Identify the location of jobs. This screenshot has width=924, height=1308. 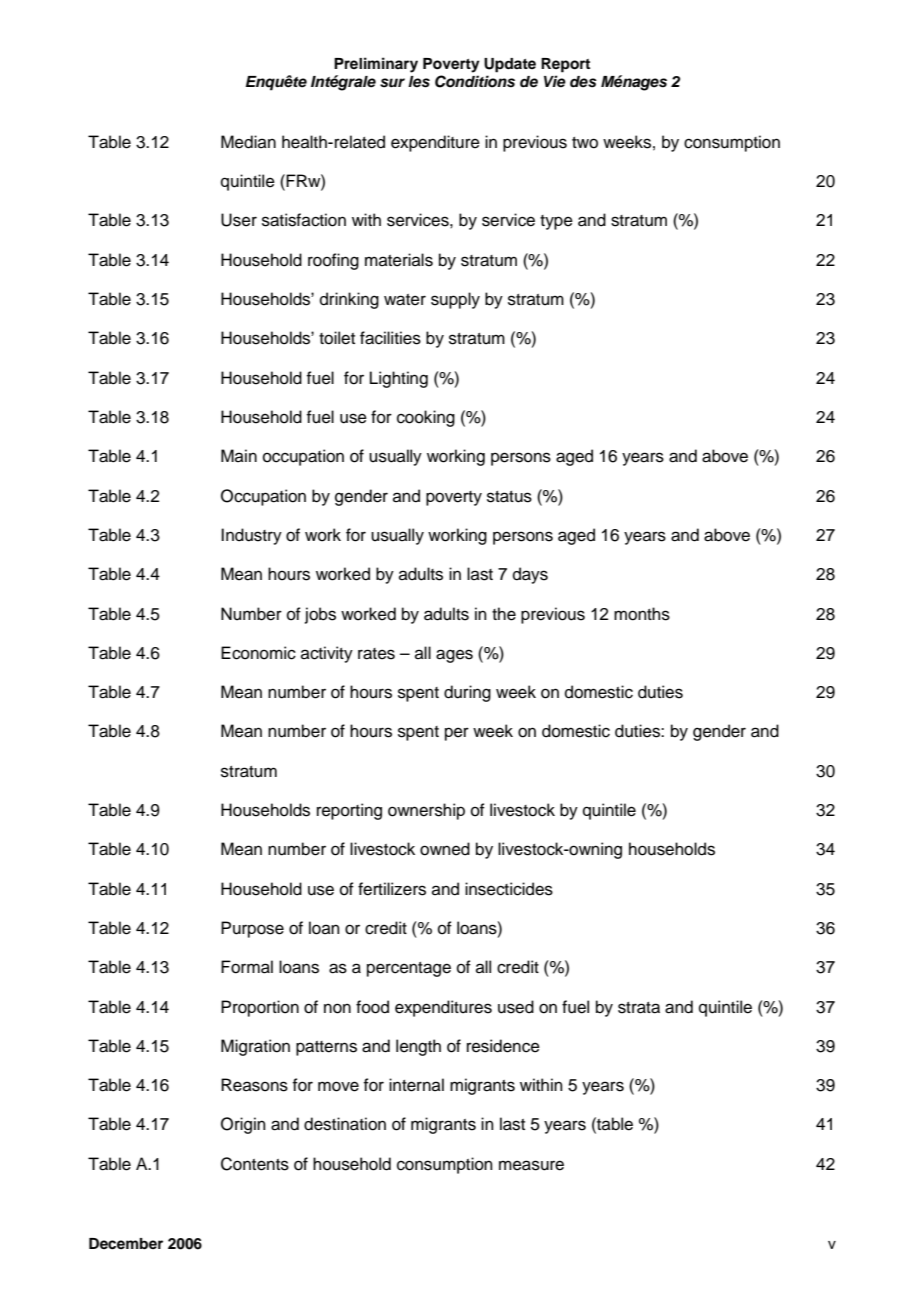
(320, 615).
